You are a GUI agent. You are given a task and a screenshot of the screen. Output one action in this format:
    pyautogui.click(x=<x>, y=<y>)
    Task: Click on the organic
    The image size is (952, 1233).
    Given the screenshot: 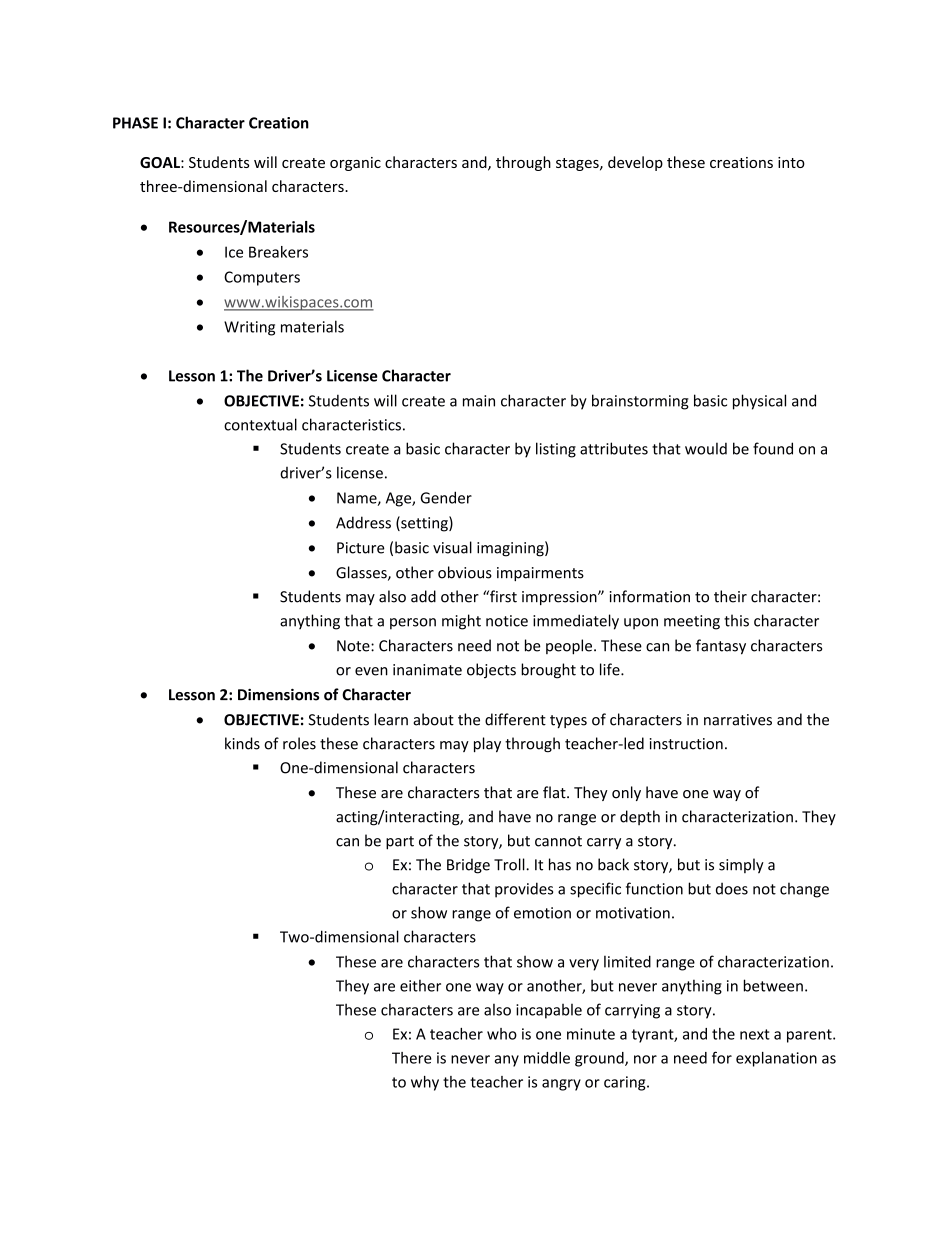 What is the action you would take?
    pyautogui.click(x=355, y=164)
